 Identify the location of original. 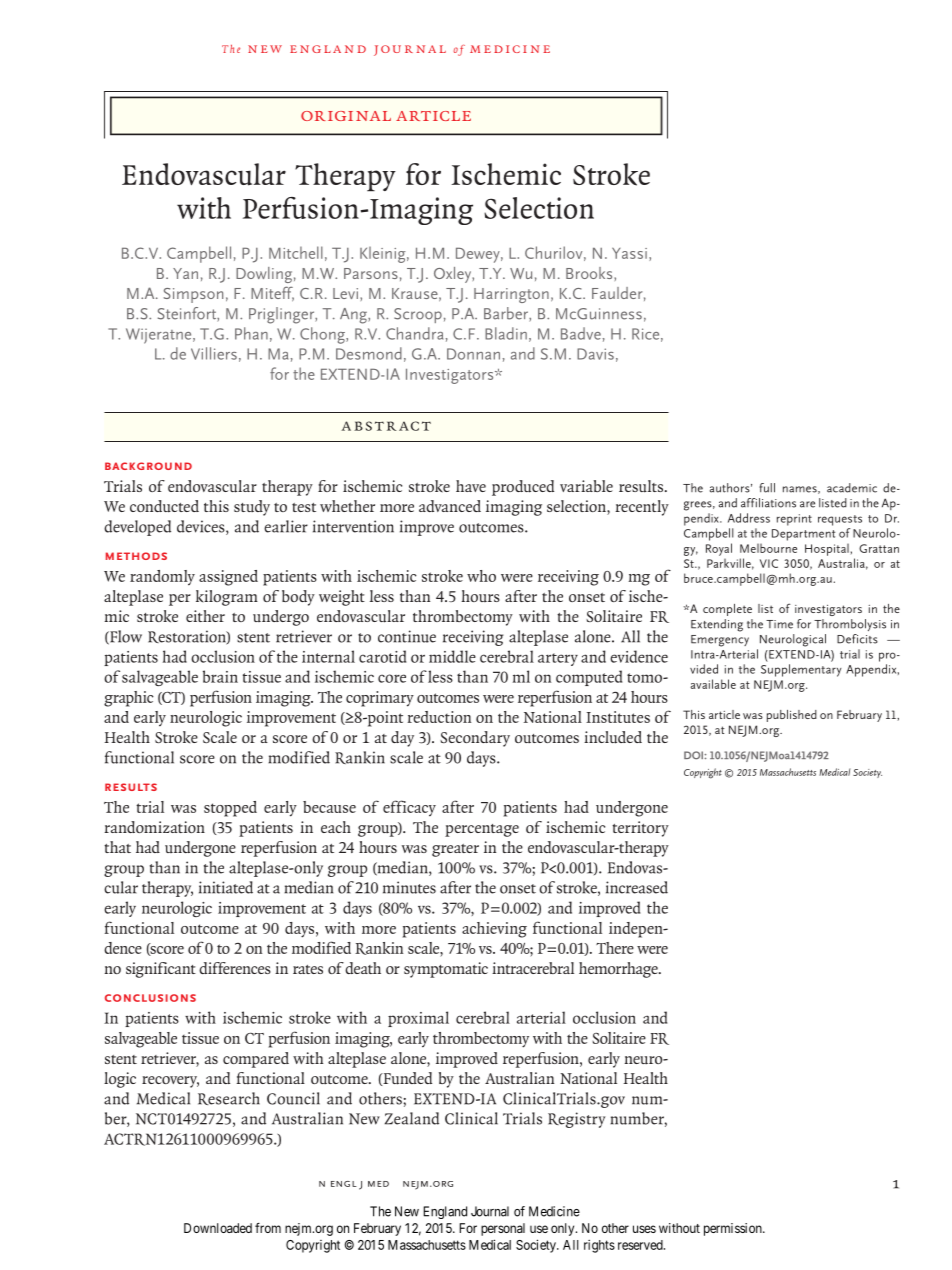
(346, 116).
